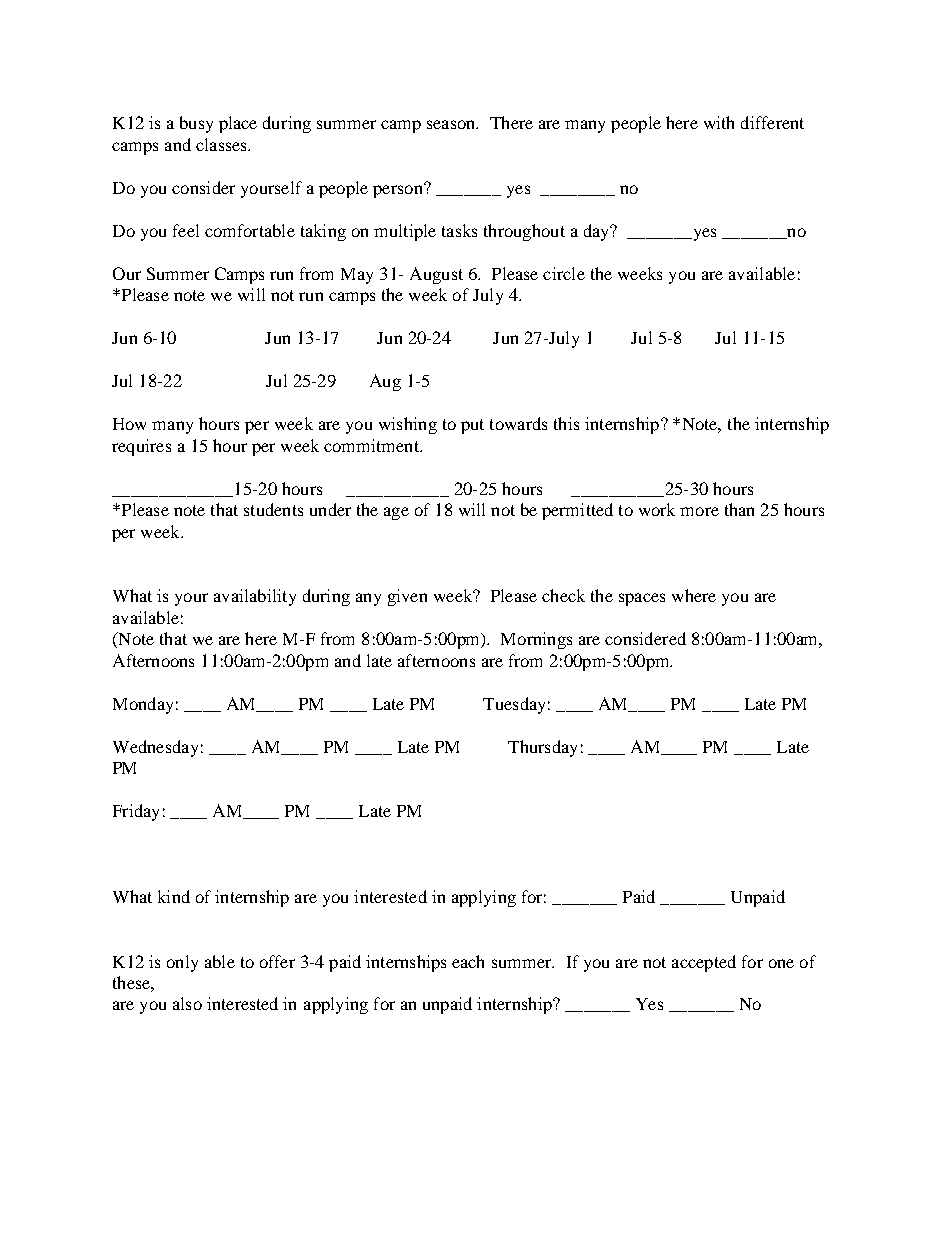  Describe the element at coordinates (182, 963) in the image. I see `only` at that location.
